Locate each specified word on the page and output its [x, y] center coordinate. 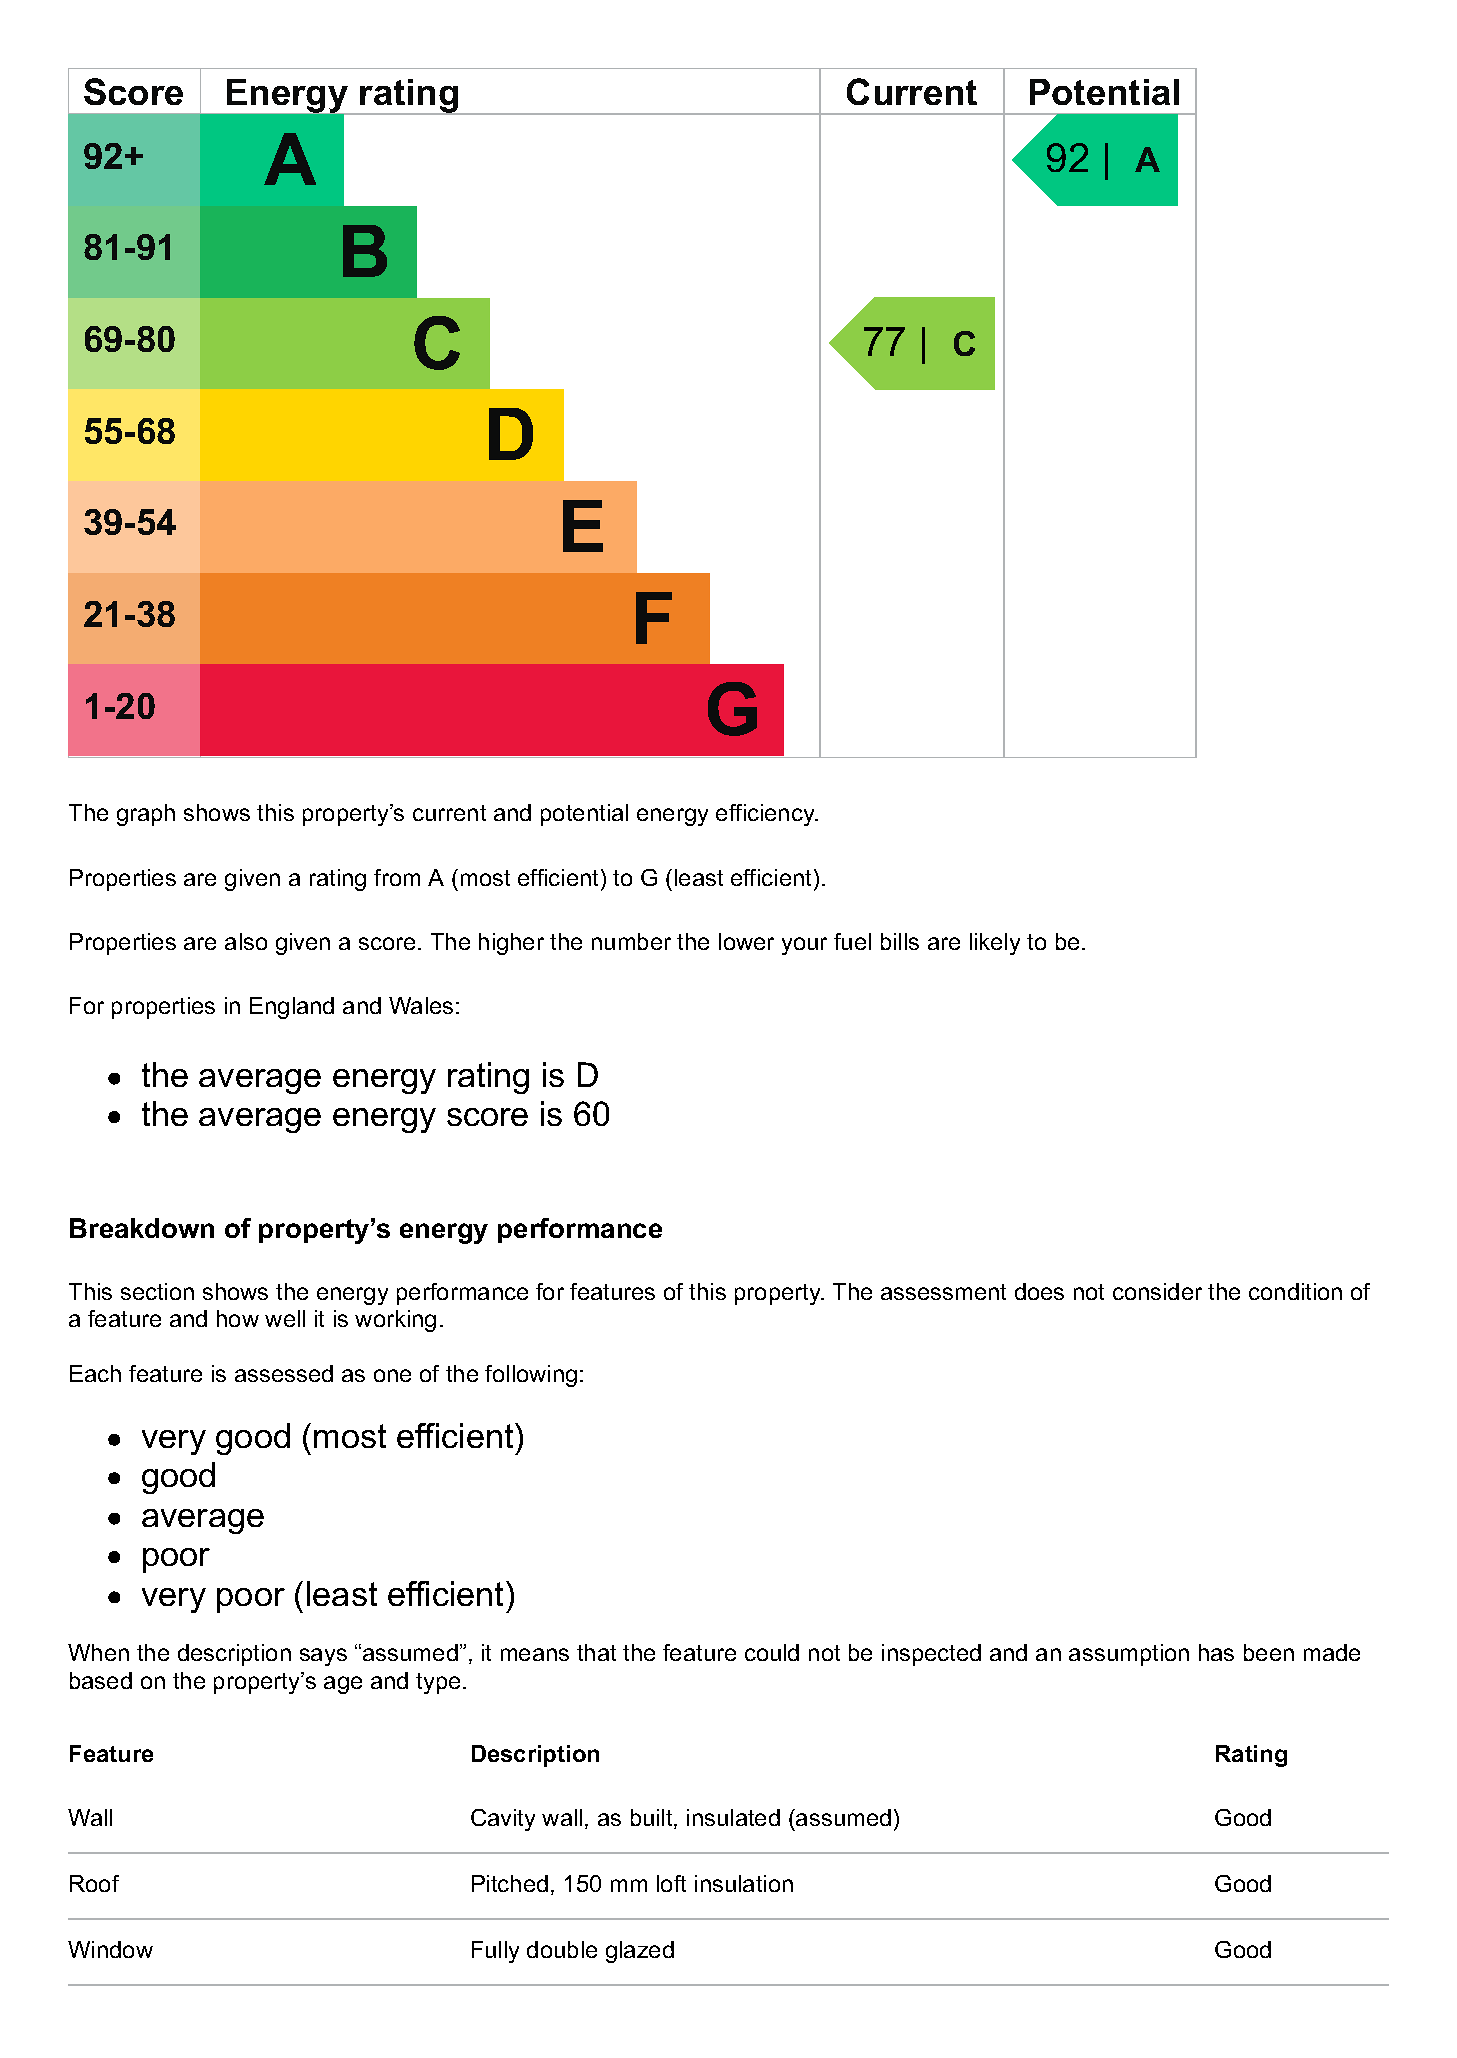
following [531, 1376]
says [323, 1657]
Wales [421, 1005]
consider [1157, 1291]
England [292, 1008]
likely [995, 944]
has [1216, 1652]
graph [146, 815]
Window [110, 1949]
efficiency [766, 815]
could [772, 1652]
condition [1295, 1291]
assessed [284, 1373]
